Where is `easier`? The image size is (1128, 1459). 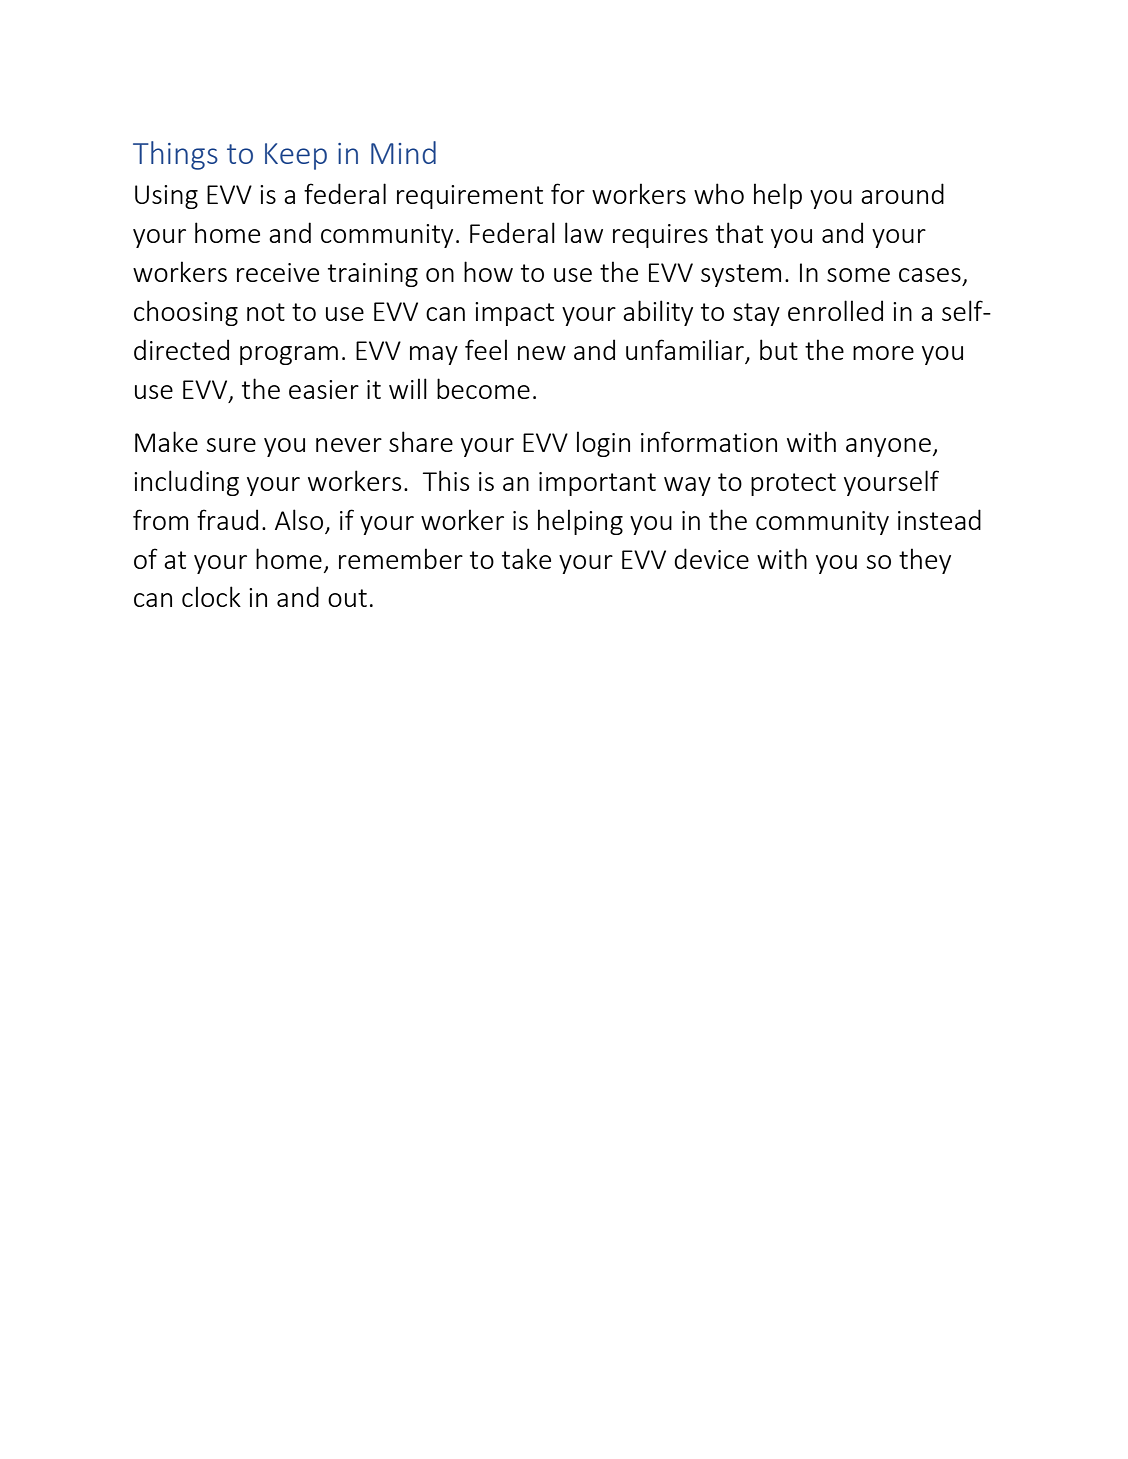 easier is located at coordinates (324, 389).
